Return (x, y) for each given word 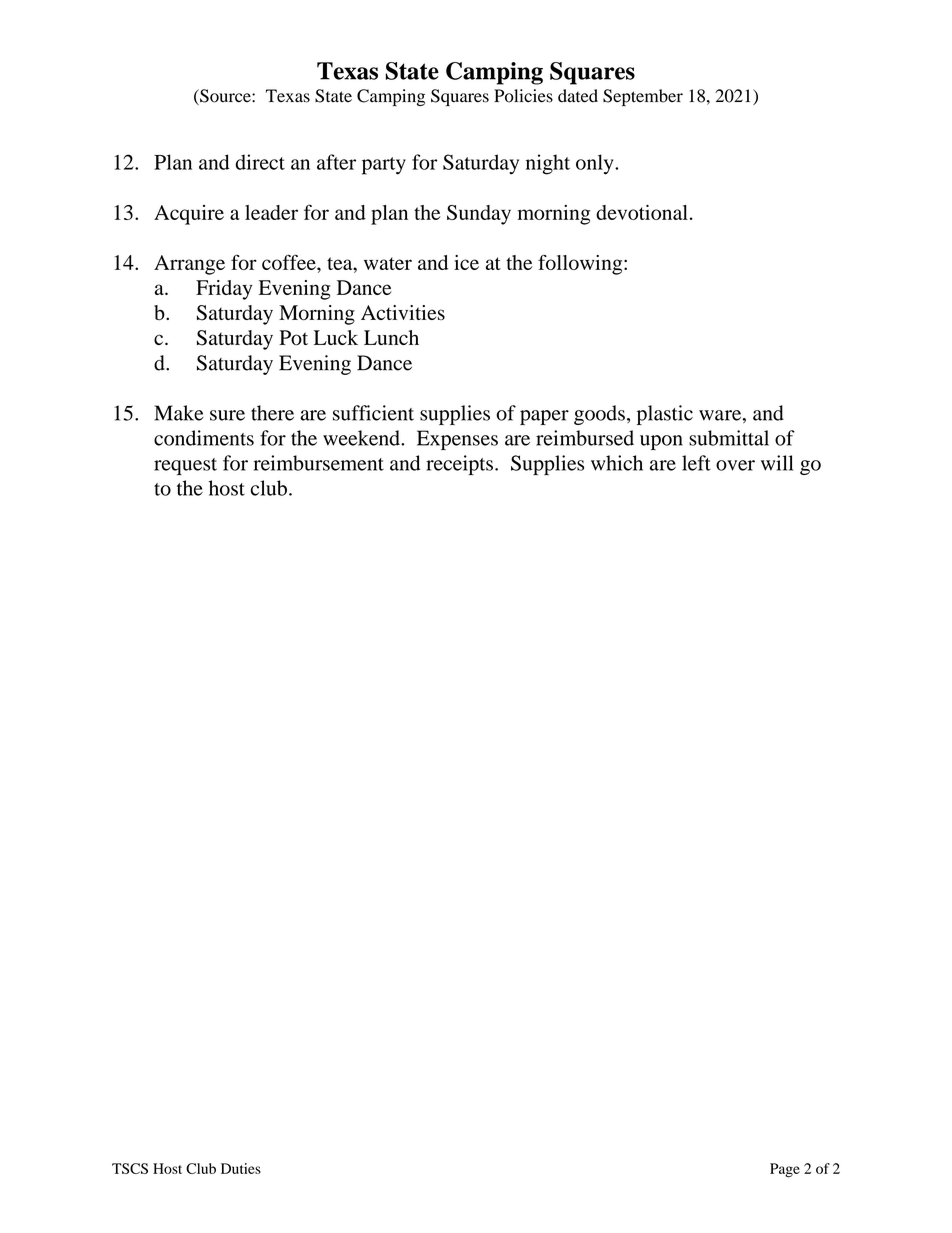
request (185, 466)
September (643, 97)
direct (260, 162)
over (735, 465)
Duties (241, 1168)
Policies (523, 96)
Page (785, 1170)
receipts (459, 465)
